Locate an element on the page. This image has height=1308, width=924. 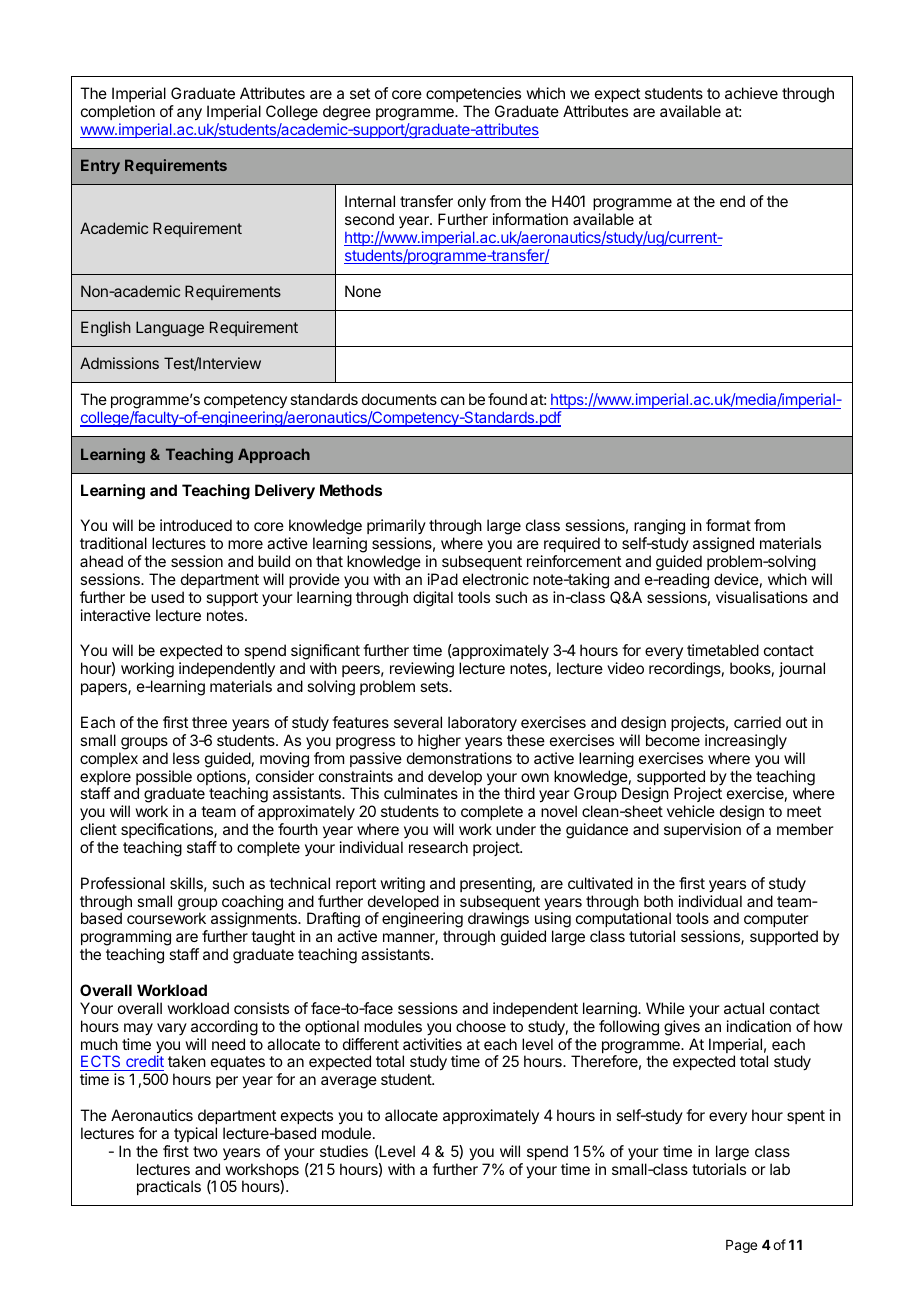
found is located at coordinates (507, 399).
